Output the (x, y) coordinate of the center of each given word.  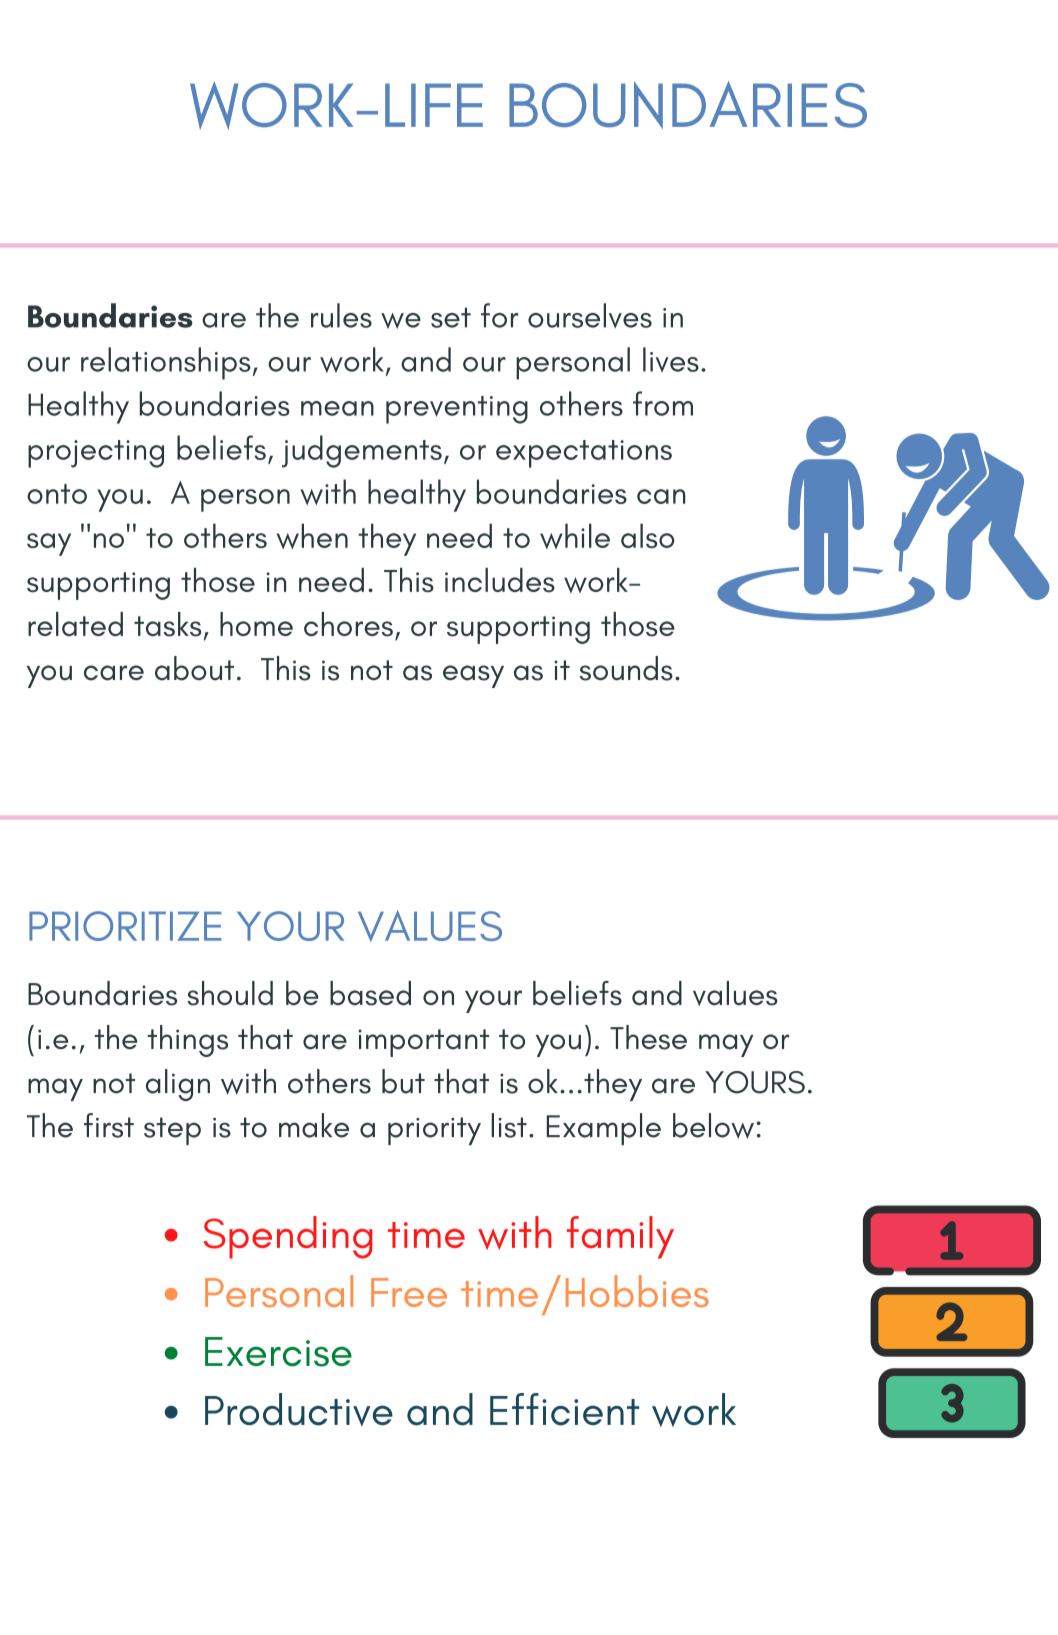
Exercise (278, 1352)
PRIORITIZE (125, 926)
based (370, 993)
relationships (166, 363)
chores (348, 624)
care (114, 673)
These (648, 1037)
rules (341, 315)
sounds (626, 668)
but (403, 1081)
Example (604, 1129)
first (109, 1125)
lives (671, 359)
